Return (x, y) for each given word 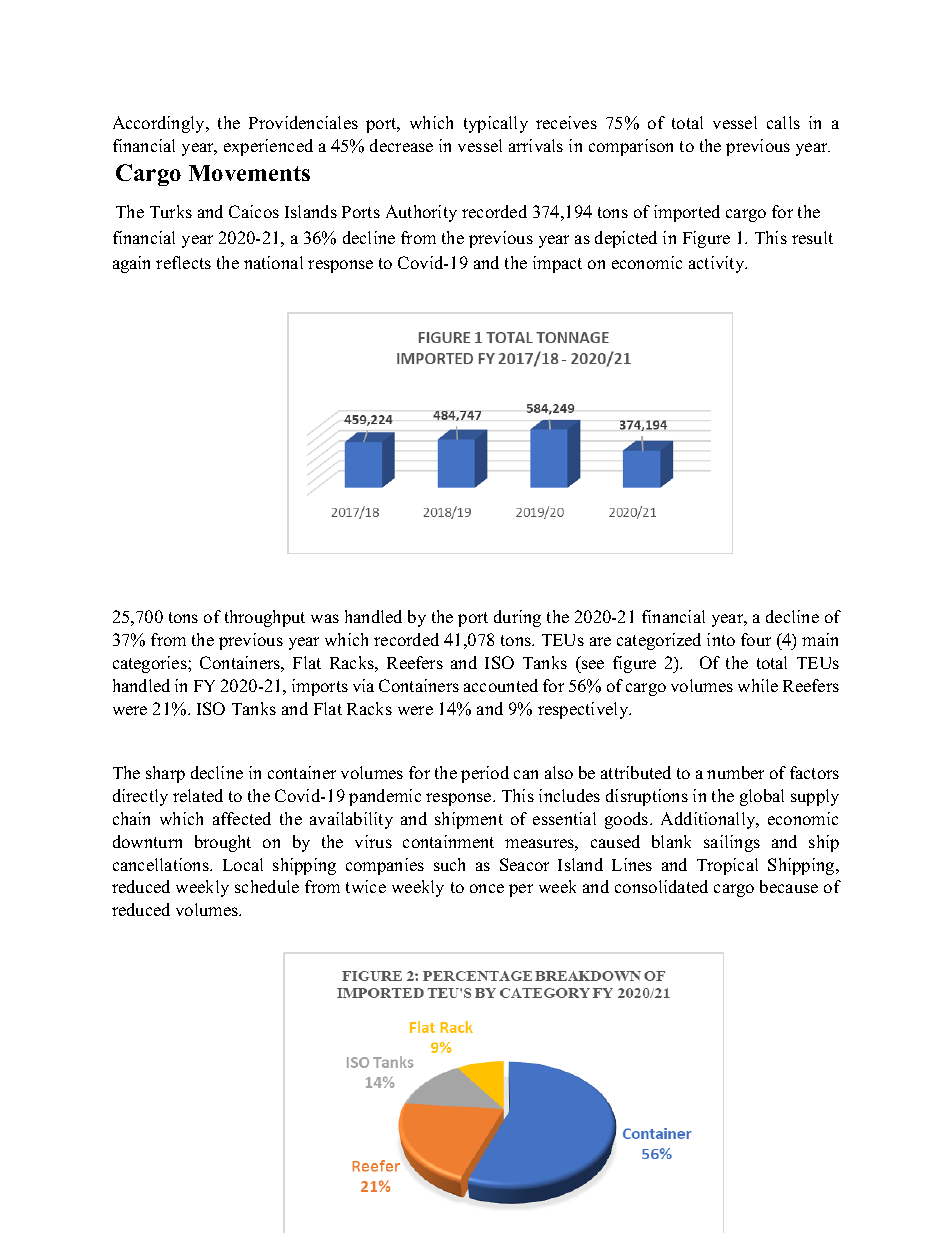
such (449, 864)
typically (496, 124)
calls (783, 122)
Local (243, 864)
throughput (265, 618)
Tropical (727, 866)
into (721, 639)
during (517, 618)
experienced (268, 147)
